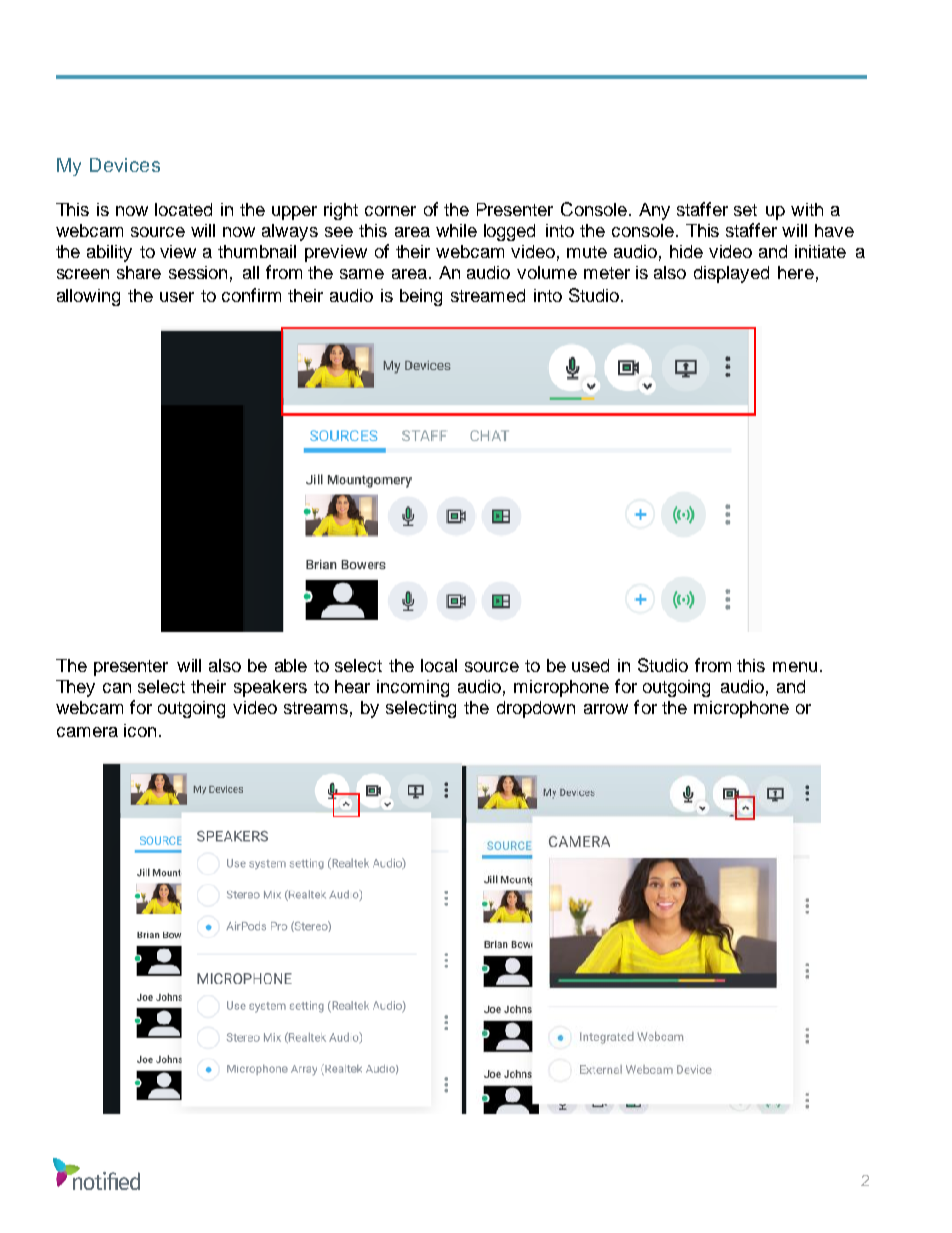 This image has height=1233, width=952. I want to click on Devices, so click(125, 165).
